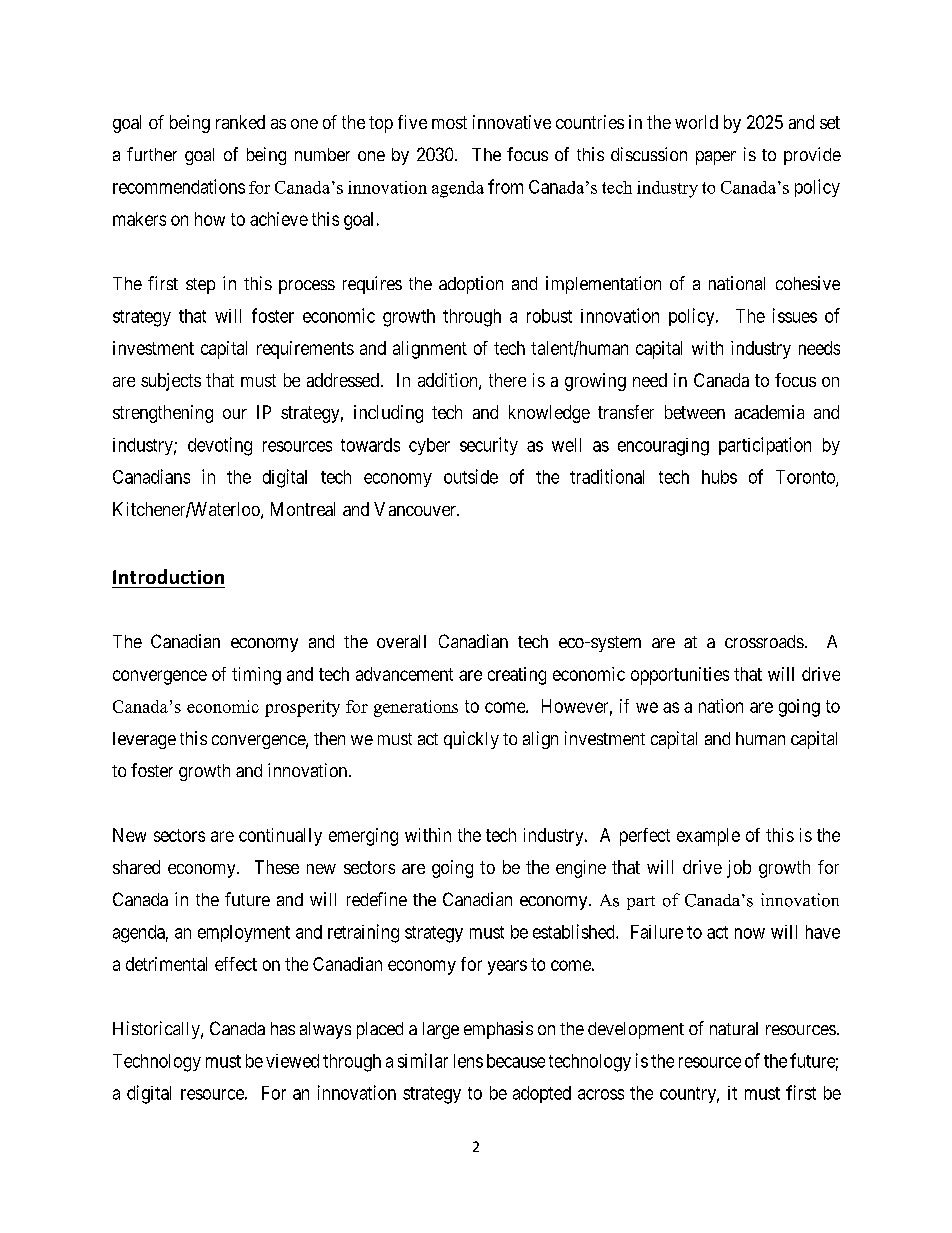  What do you see at coordinates (507, 380) in the image?
I see `there` at bounding box center [507, 380].
